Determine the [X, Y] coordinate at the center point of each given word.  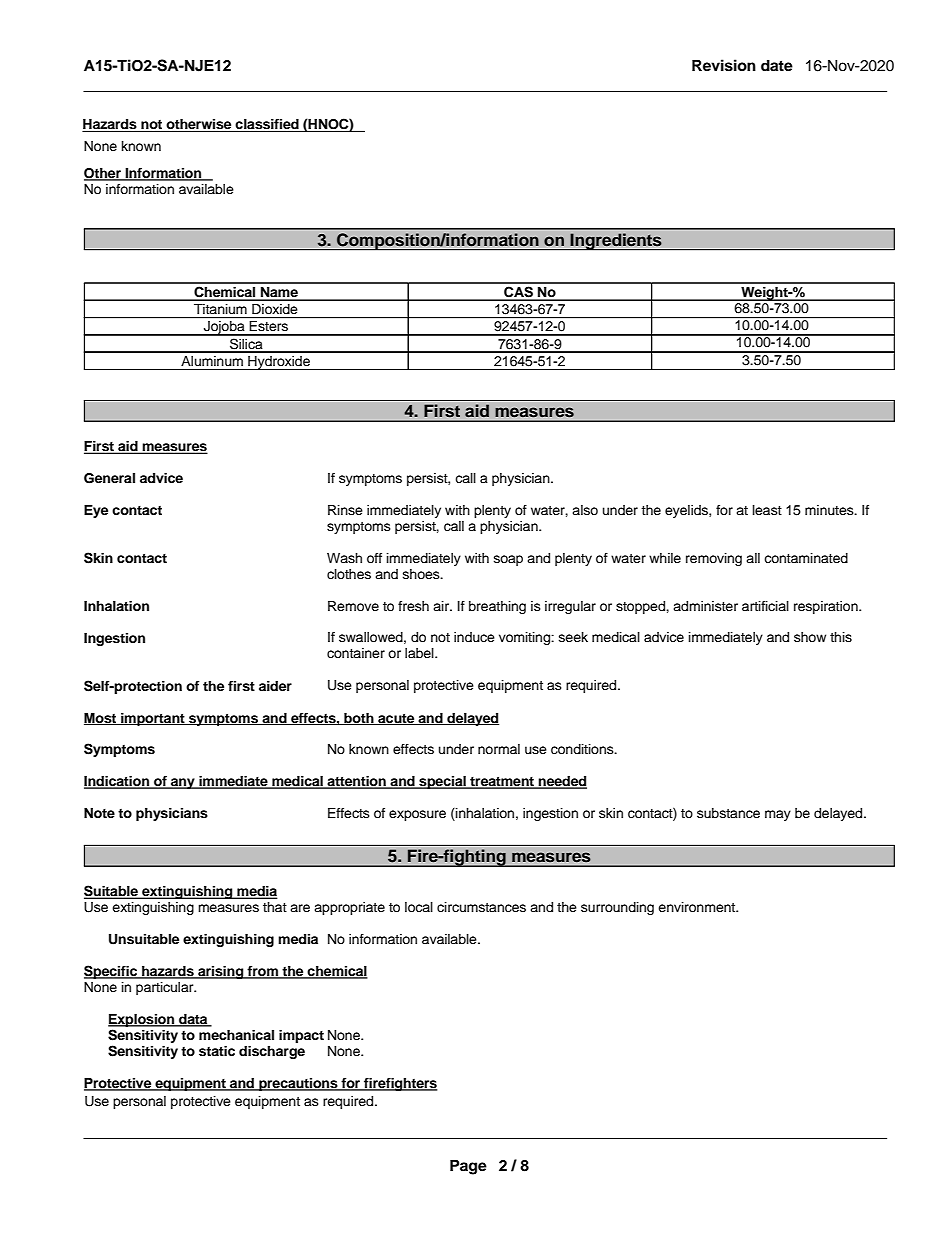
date [777, 66]
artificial [765, 606]
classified [267, 125]
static [217, 1051]
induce [474, 637]
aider [275, 686]
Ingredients [616, 241]
